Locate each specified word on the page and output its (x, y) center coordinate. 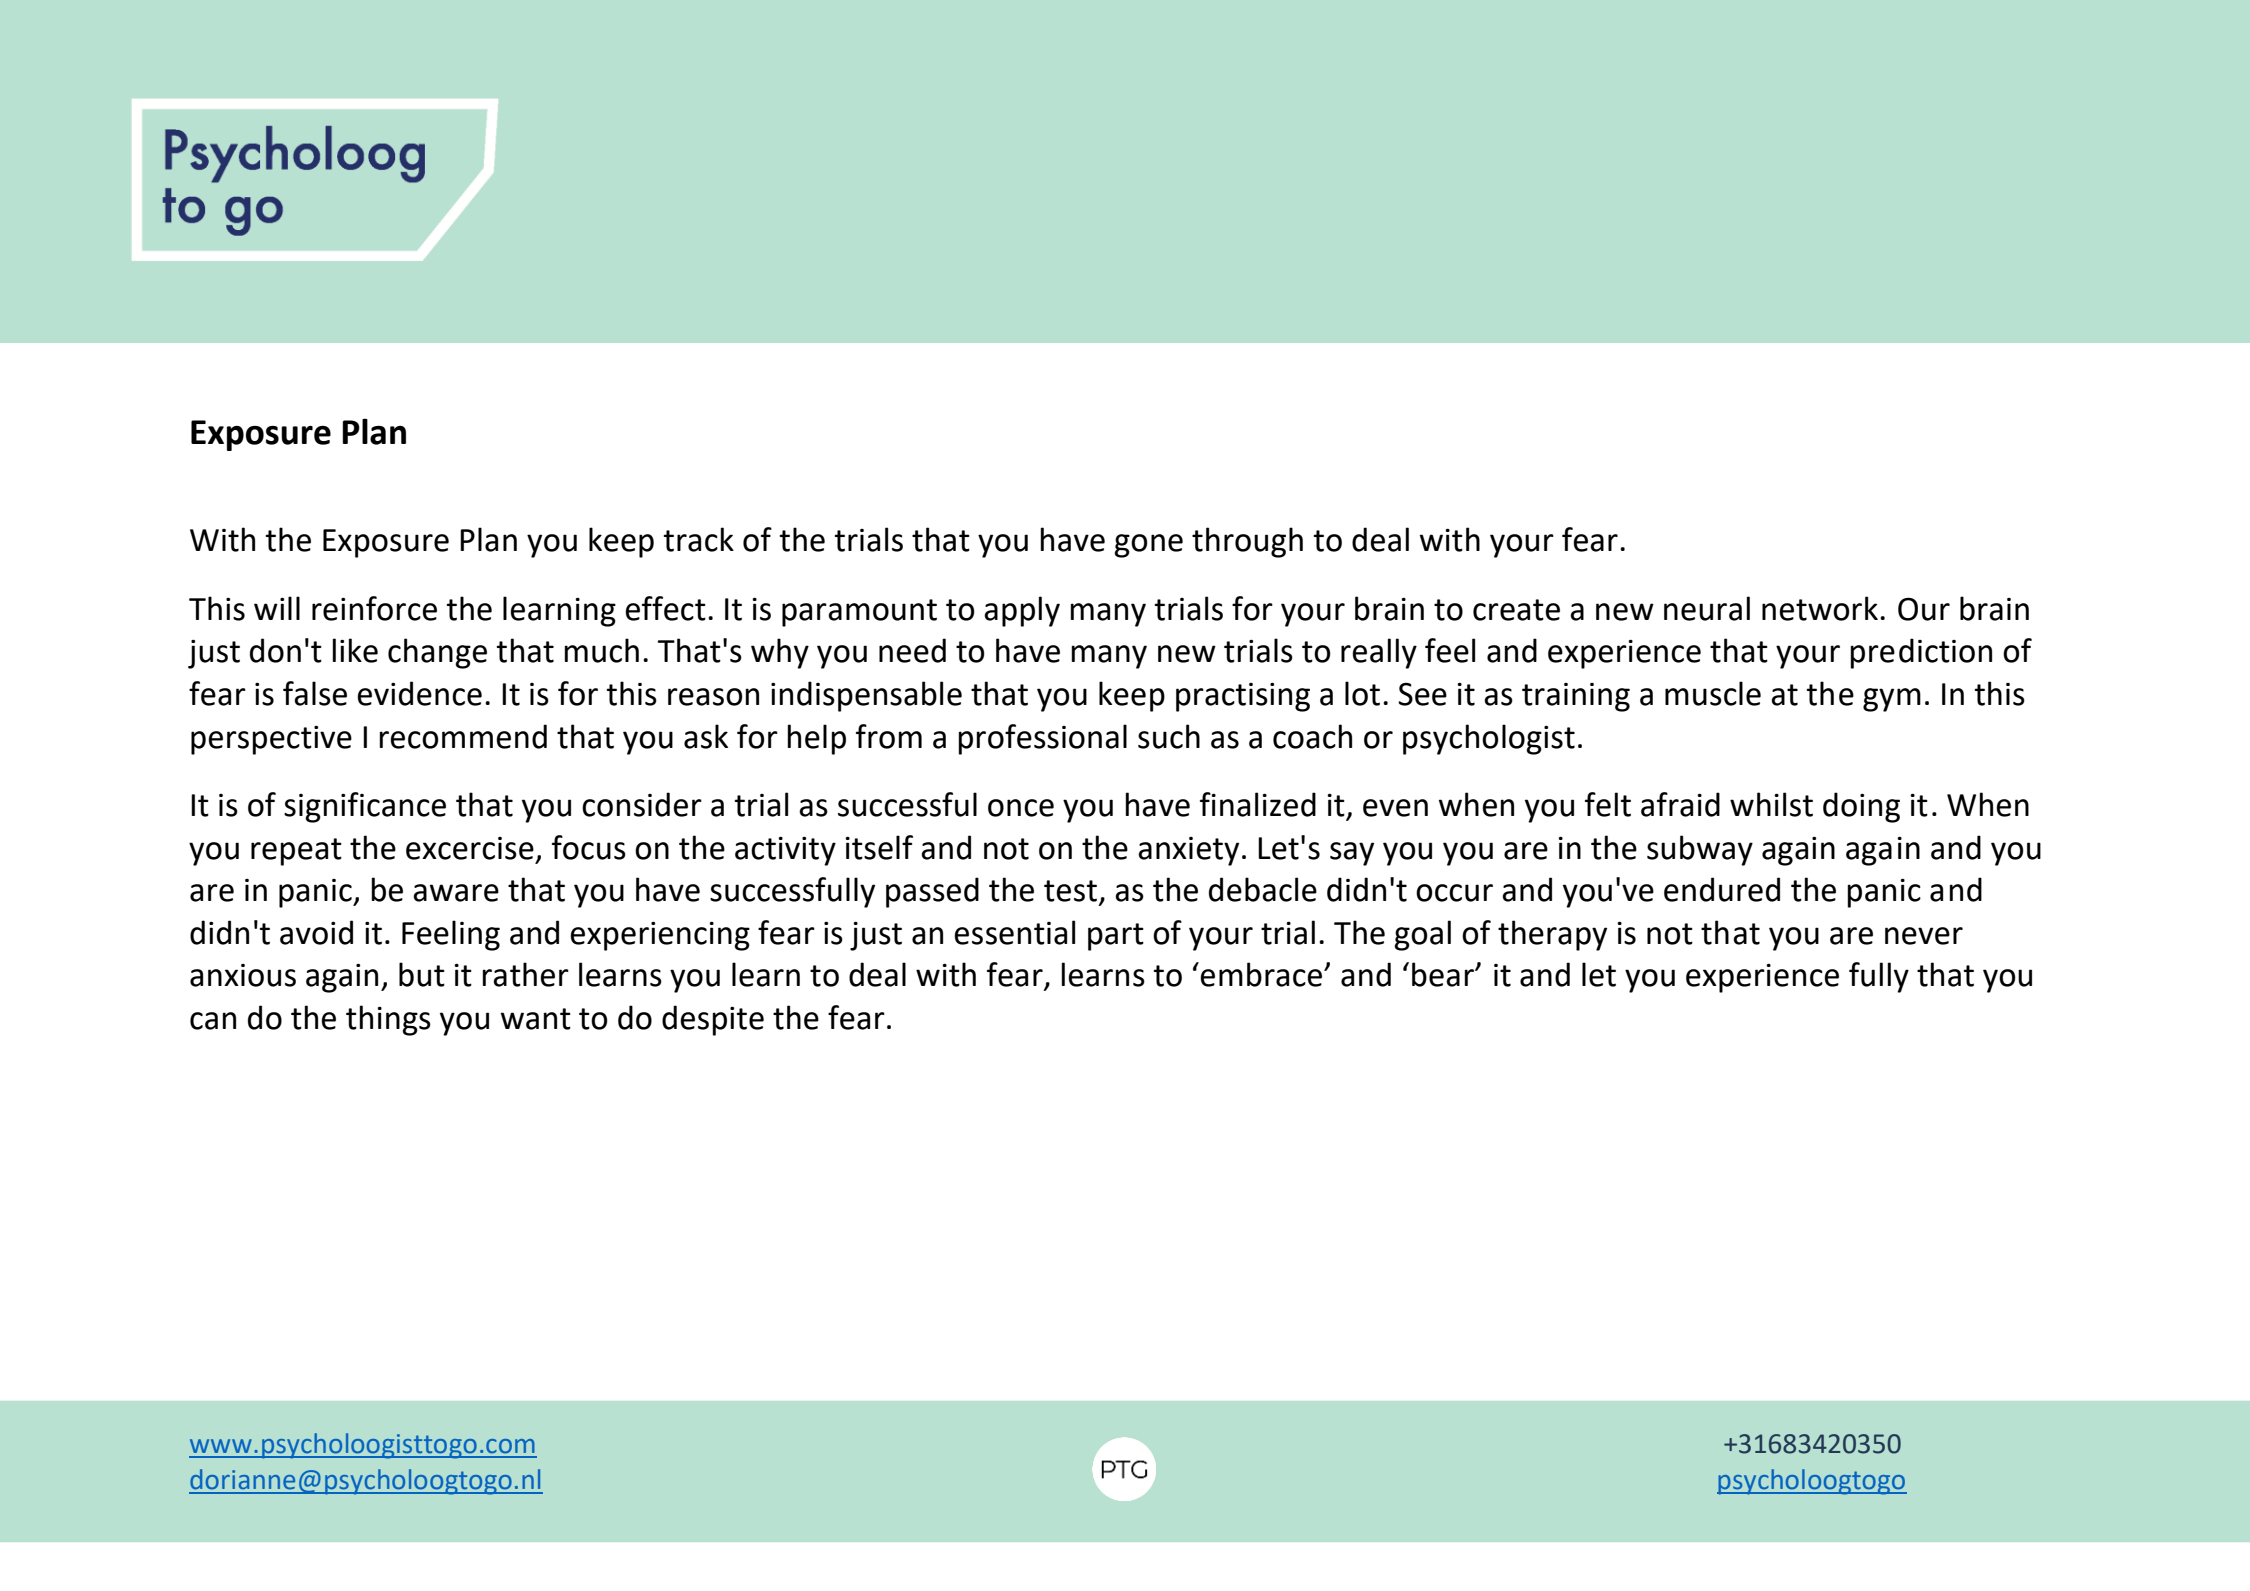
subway (1700, 850)
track (699, 539)
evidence (419, 693)
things (388, 1020)
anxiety (1188, 851)
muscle (1713, 693)
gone (1148, 546)
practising (1243, 697)
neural (1707, 608)
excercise (470, 848)
